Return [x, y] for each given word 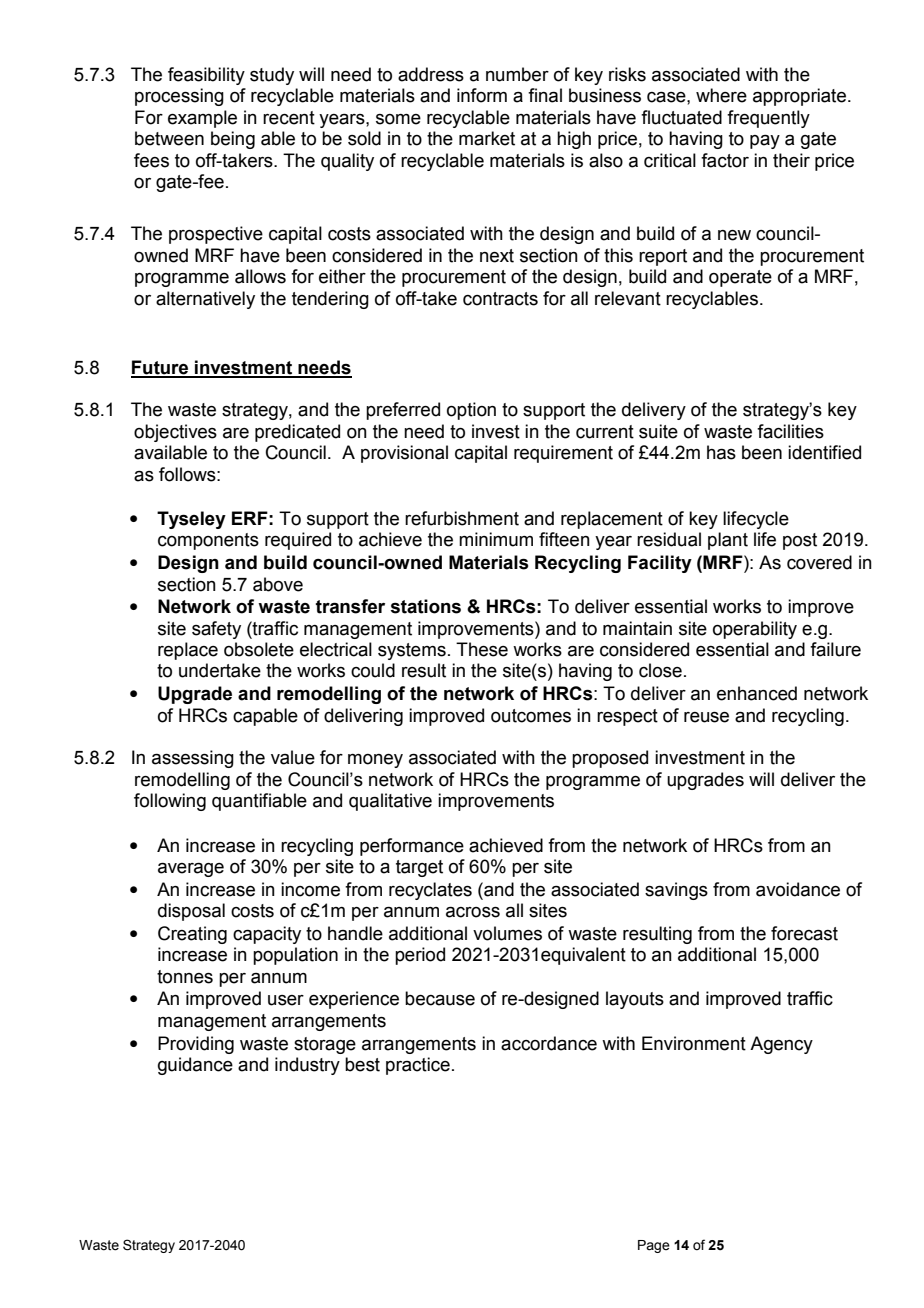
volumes [507, 933]
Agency [781, 1045]
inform [482, 95]
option [471, 411]
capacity [267, 935]
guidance [195, 1066]
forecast [804, 933]
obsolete [259, 649]
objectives [175, 433]
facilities [790, 431]
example [202, 119]
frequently [768, 119]
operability [755, 630]
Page [654, 1246]
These [482, 649]
